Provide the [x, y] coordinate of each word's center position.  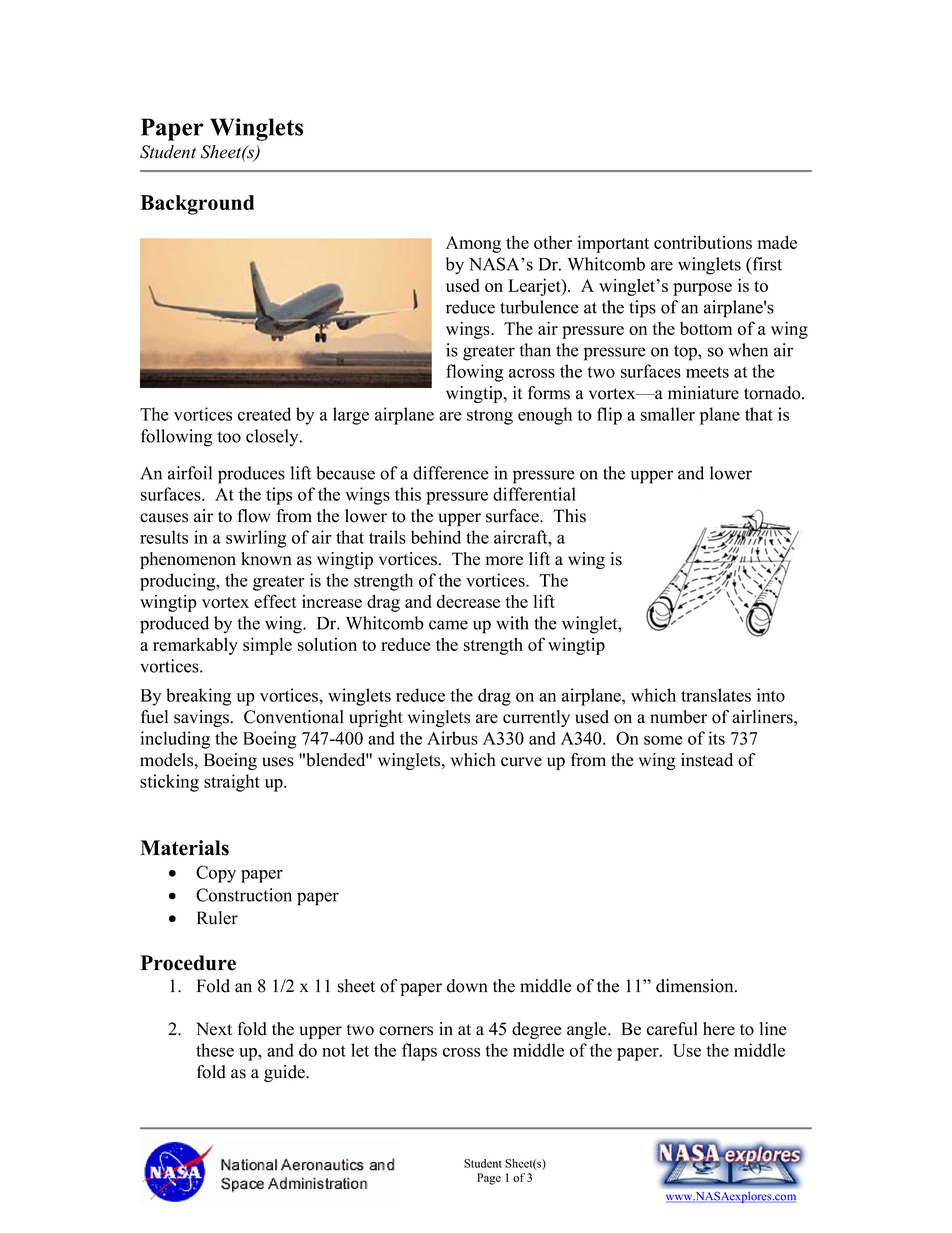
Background [197, 205]
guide [285, 1073]
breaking [199, 697]
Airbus [452, 738]
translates [716, 695]
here [719, 1029]
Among [473, 244]
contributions [703, 242]
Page [489, 1179]
